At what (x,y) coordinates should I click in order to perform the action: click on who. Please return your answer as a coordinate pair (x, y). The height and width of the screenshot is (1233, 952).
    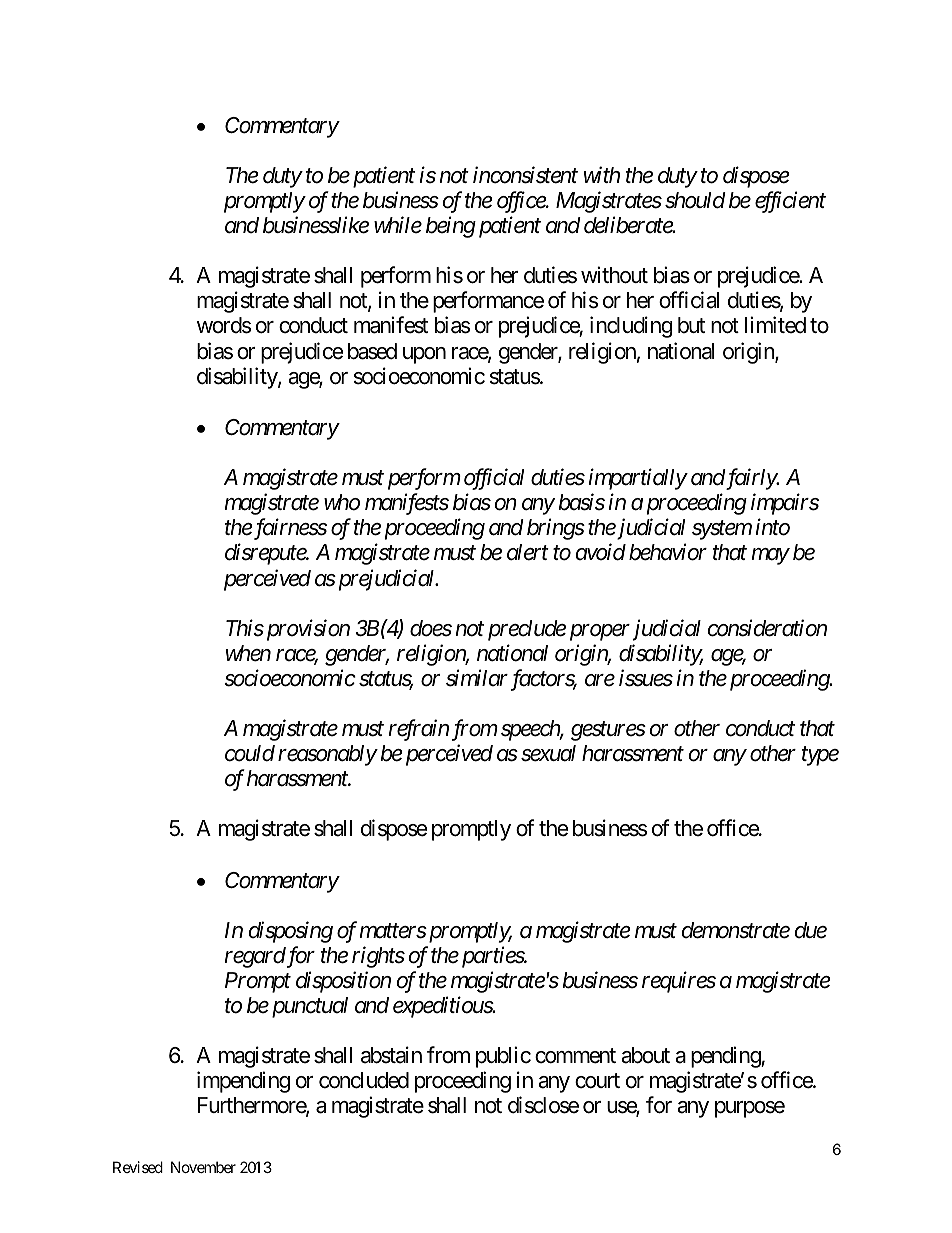
    Looking at the image, I should click on (342, 502).
